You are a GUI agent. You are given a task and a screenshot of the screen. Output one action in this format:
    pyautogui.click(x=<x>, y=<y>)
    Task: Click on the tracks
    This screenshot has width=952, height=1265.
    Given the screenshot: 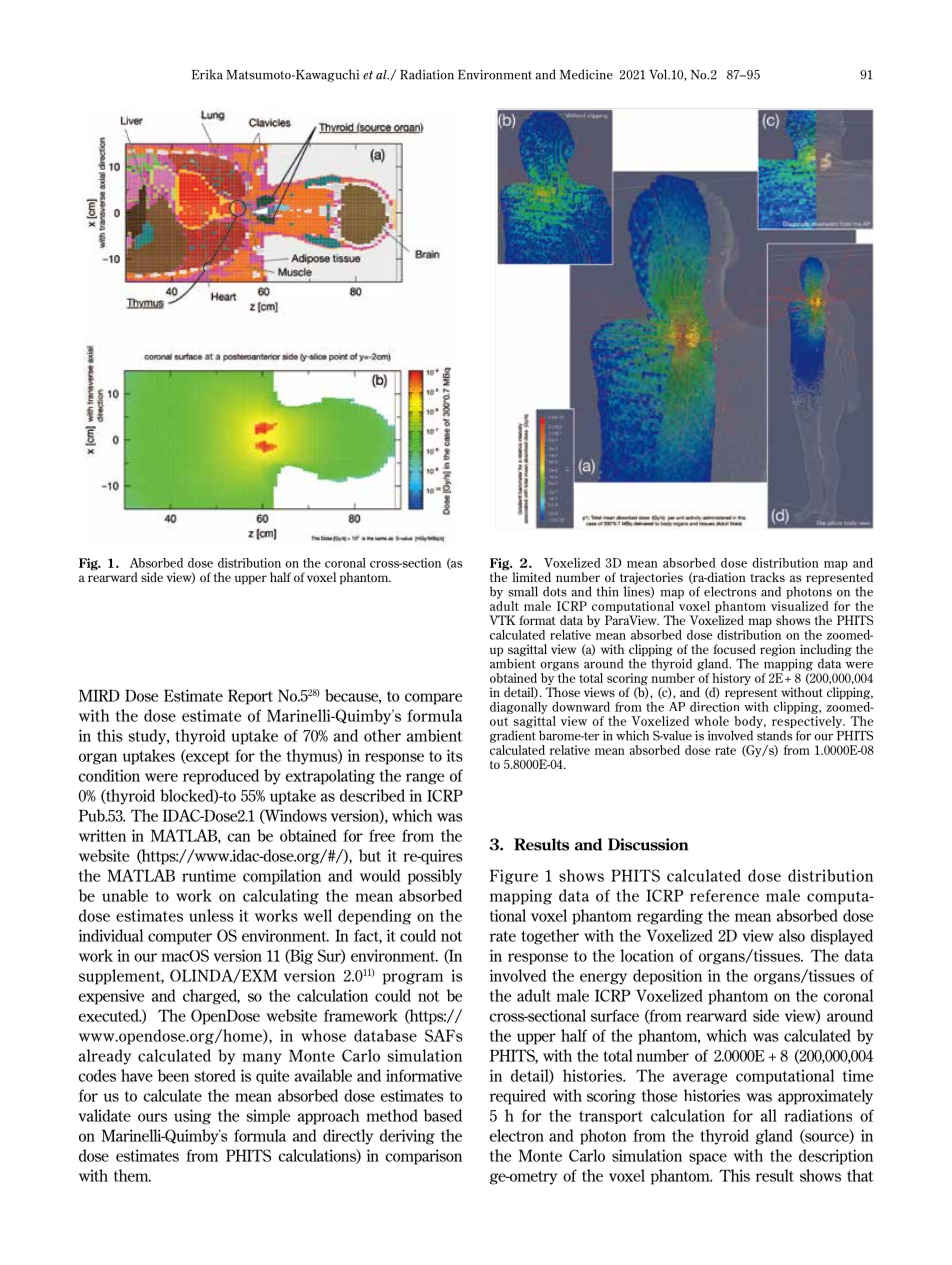 What is the action you would take?
    pyautogui.click(x=767, y=577)
